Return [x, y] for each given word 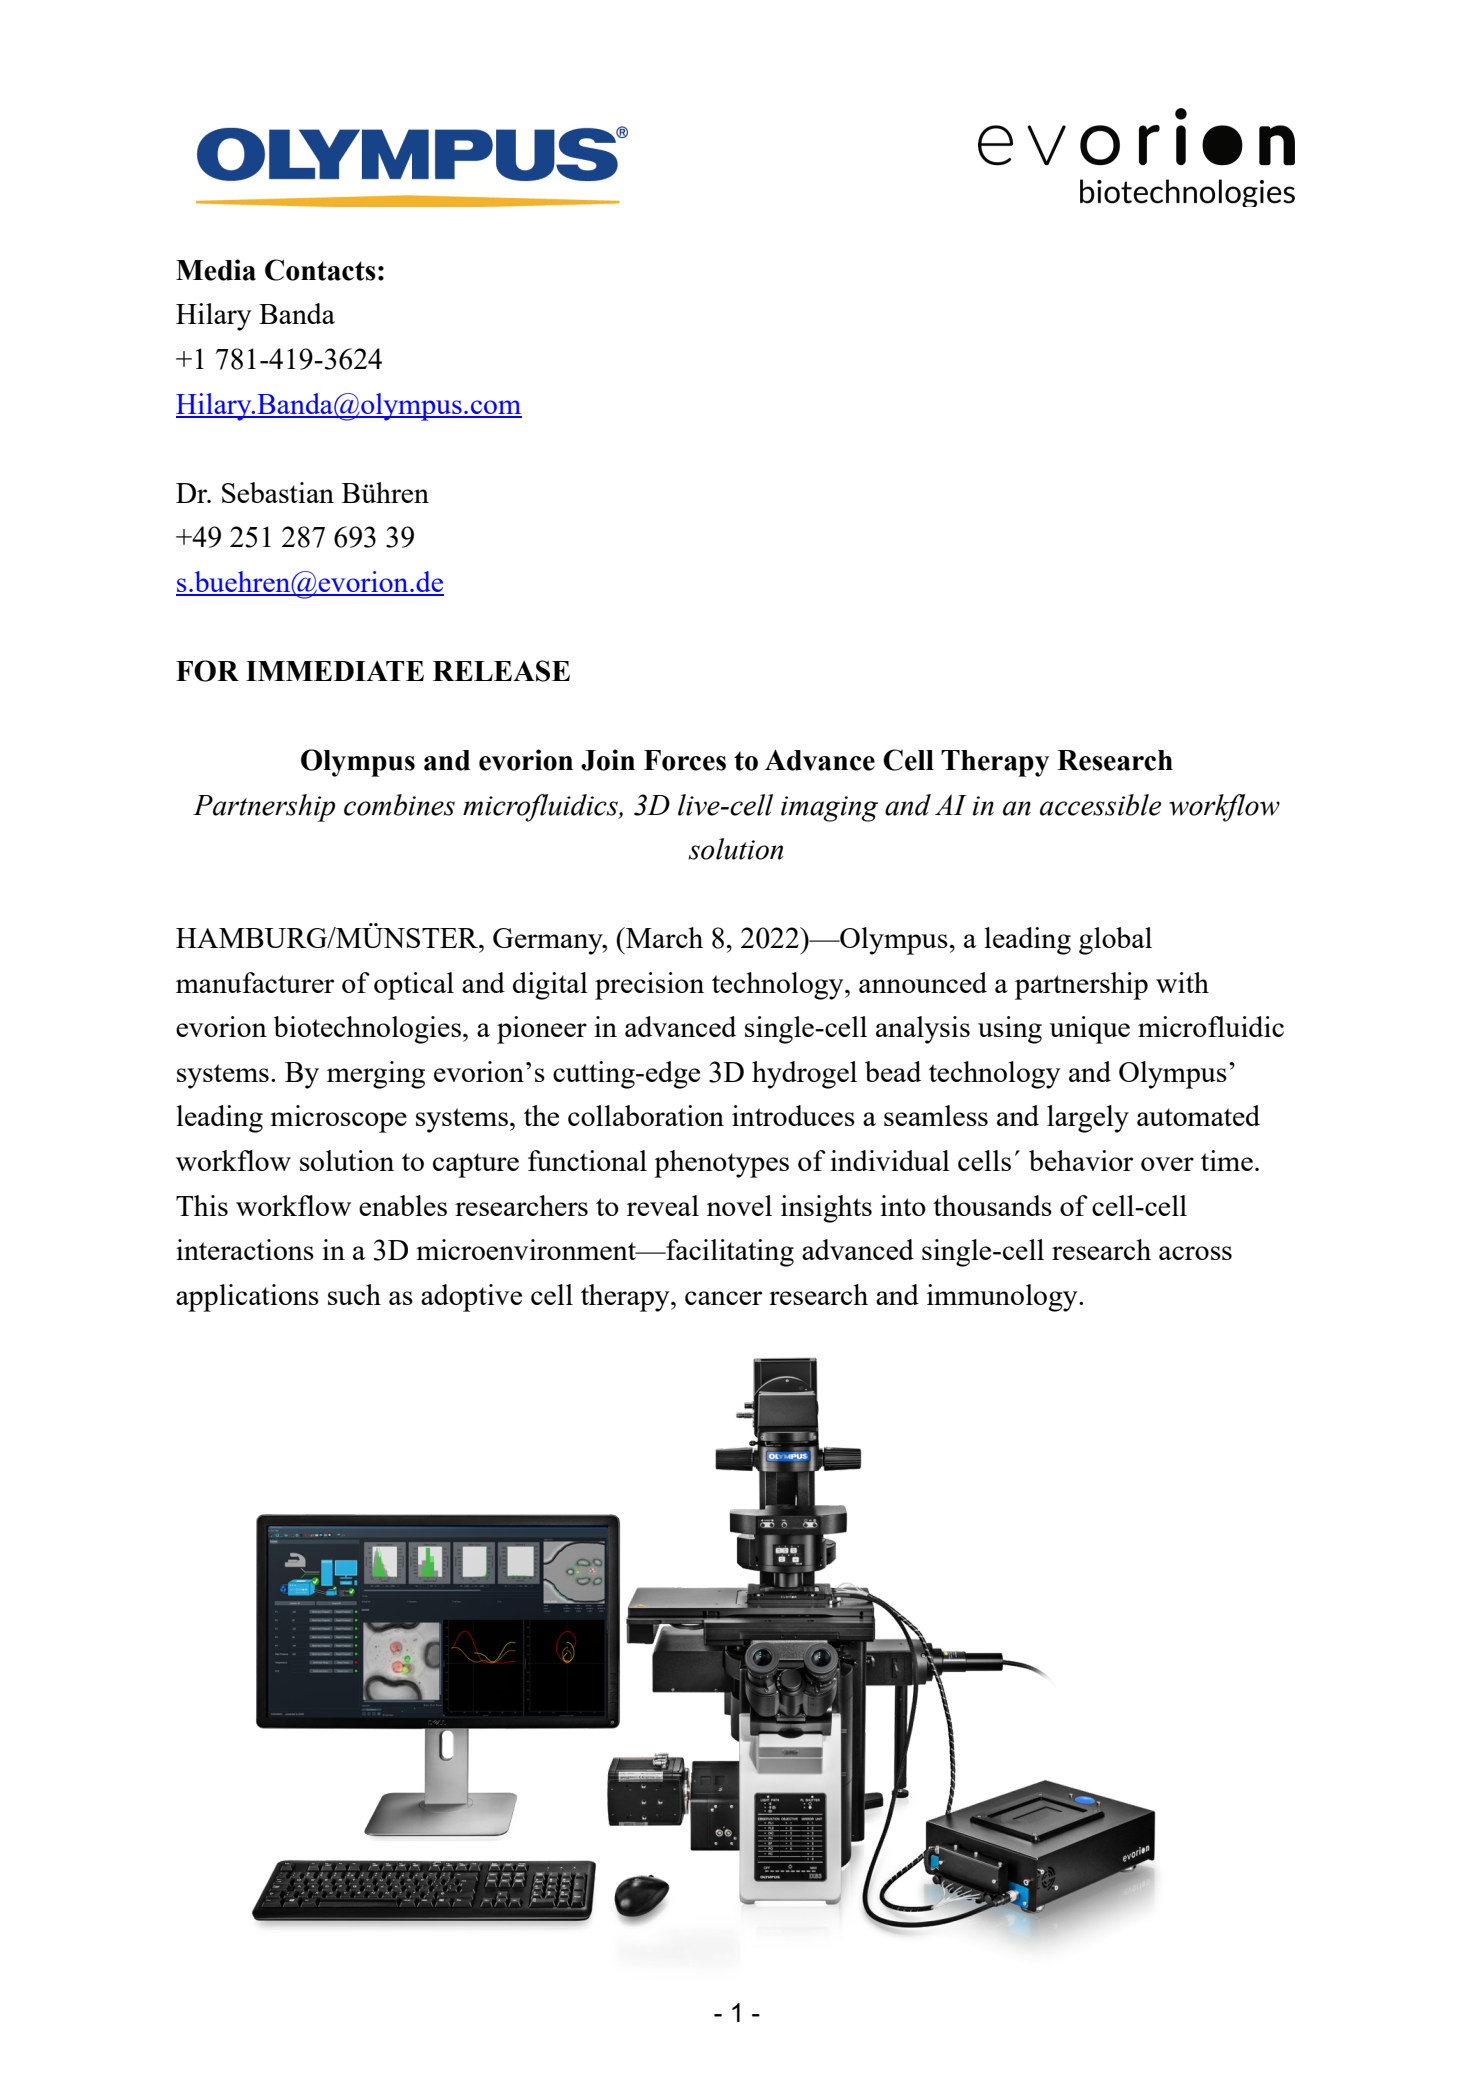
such [354, 1294]
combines [399, 805]
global [1115, 941]
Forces [685, 760]
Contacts [320, 270]
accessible [1100, 805]
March [663, 937]
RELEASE [501, 671]
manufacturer [255, 982]
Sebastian [278, 492]
